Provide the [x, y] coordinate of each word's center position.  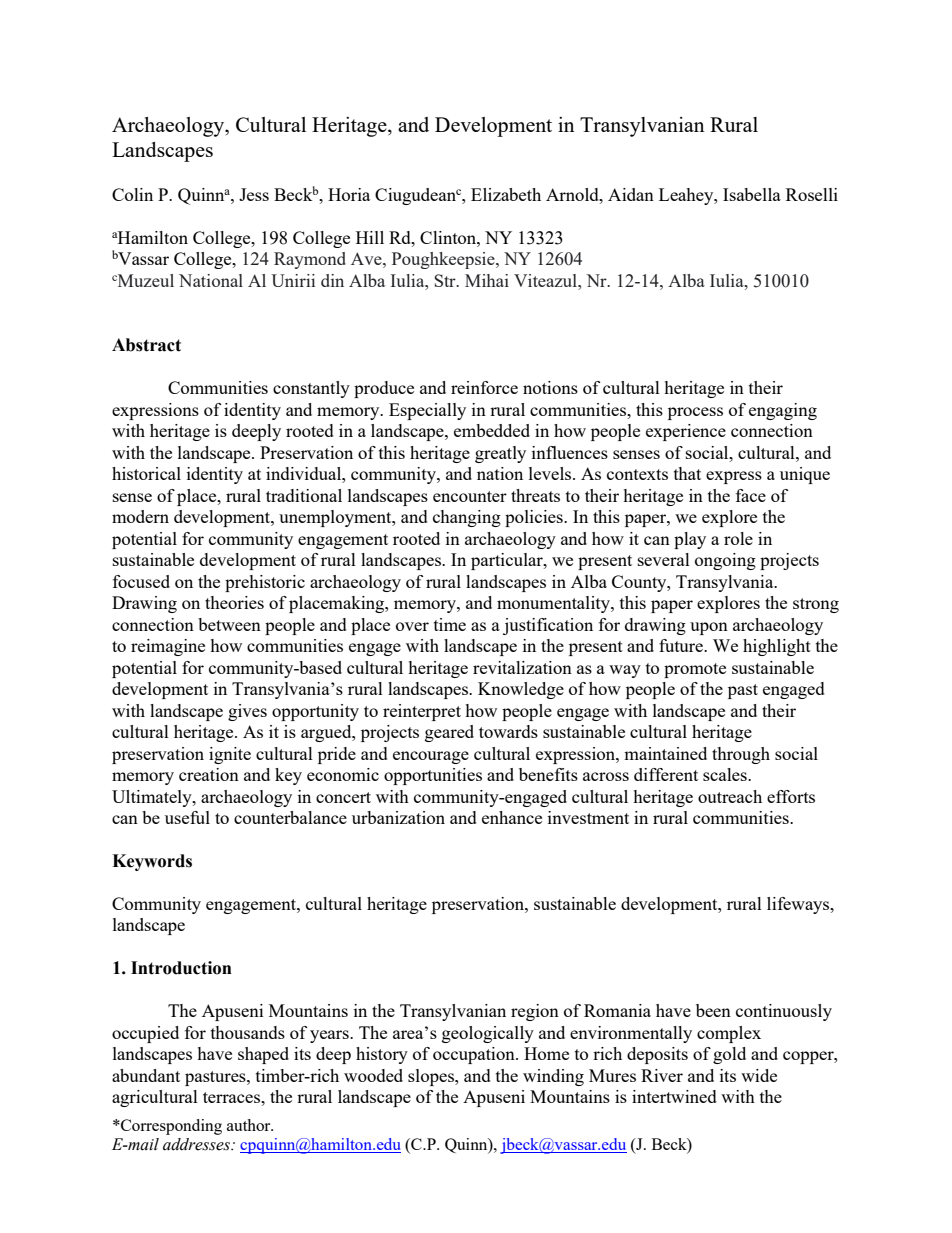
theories [234, 602]
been [713, 1010]
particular [508, 561]
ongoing [725, 561]
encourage [431, 757]
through [741, 755]
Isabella [752, 194]
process [695, 413]
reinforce [484, 387]
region [535, 1012]
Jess [254, 194]
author [250, 1125]
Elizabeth [506, 194]
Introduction [181, 968]
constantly [311, 389]
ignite [230, 755]
